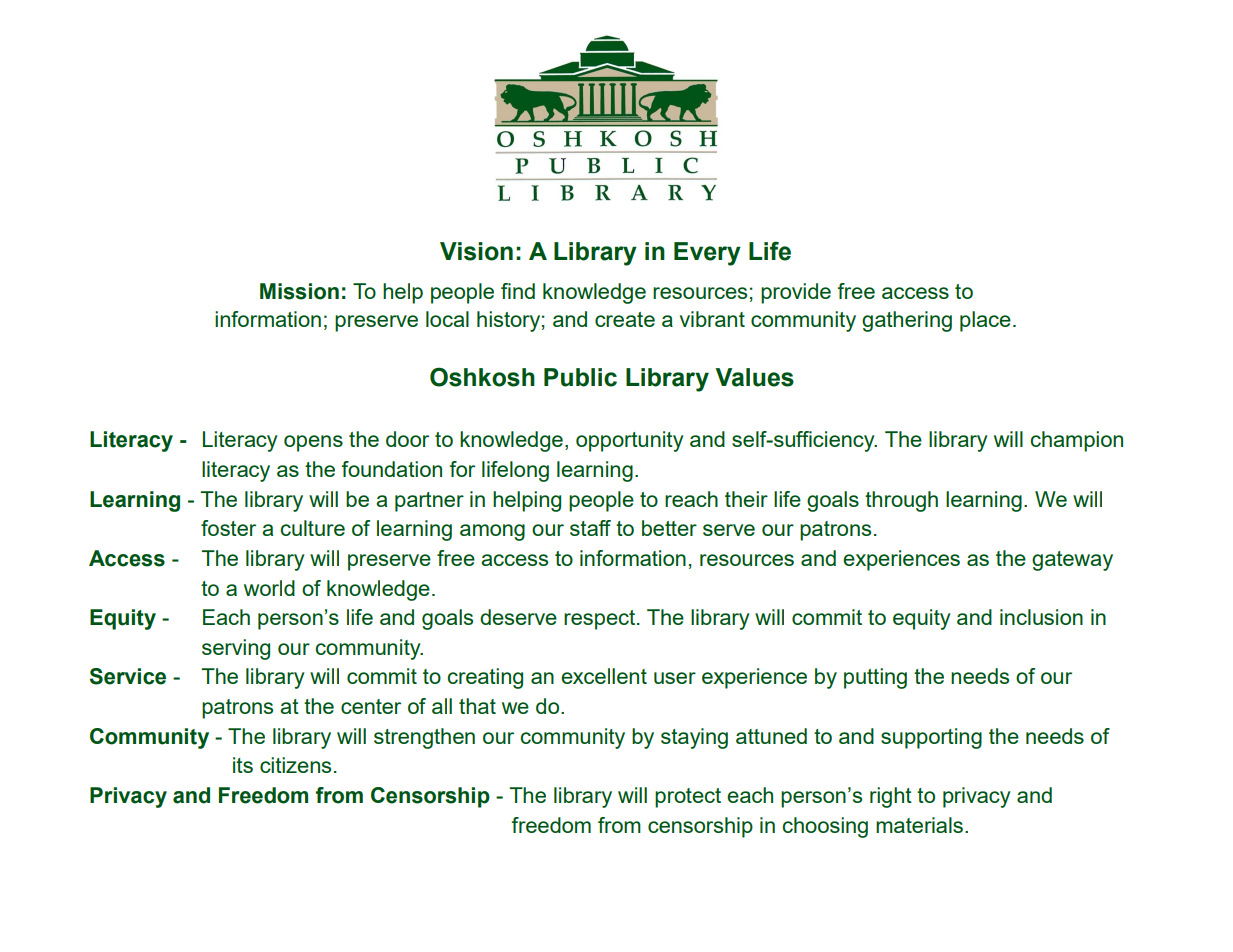 The image size is (1233, 952). Describe the element at coordinates (604, 676) in the document. I see `excellent` at that location.
